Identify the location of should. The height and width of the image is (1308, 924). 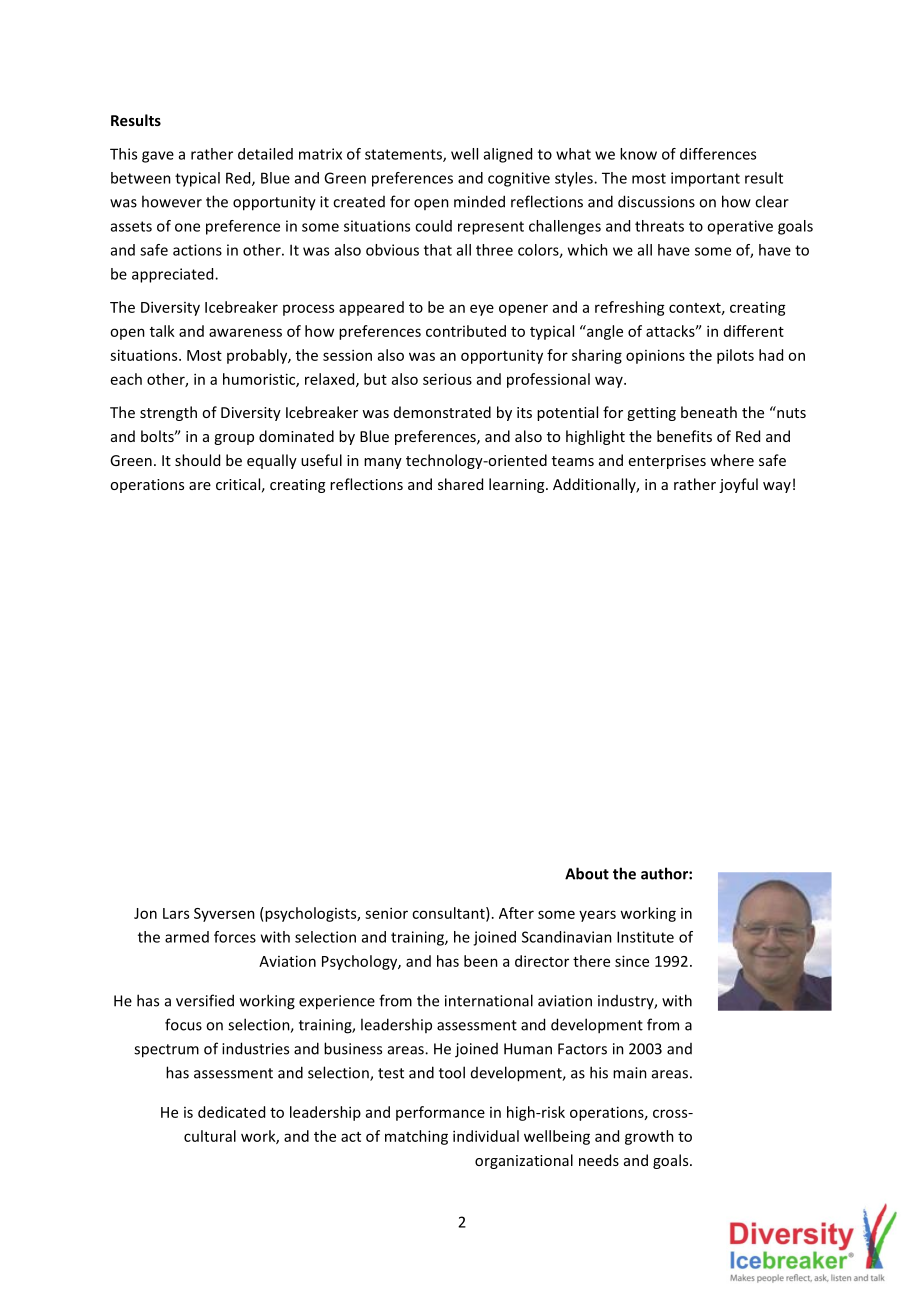
(197, 460).
